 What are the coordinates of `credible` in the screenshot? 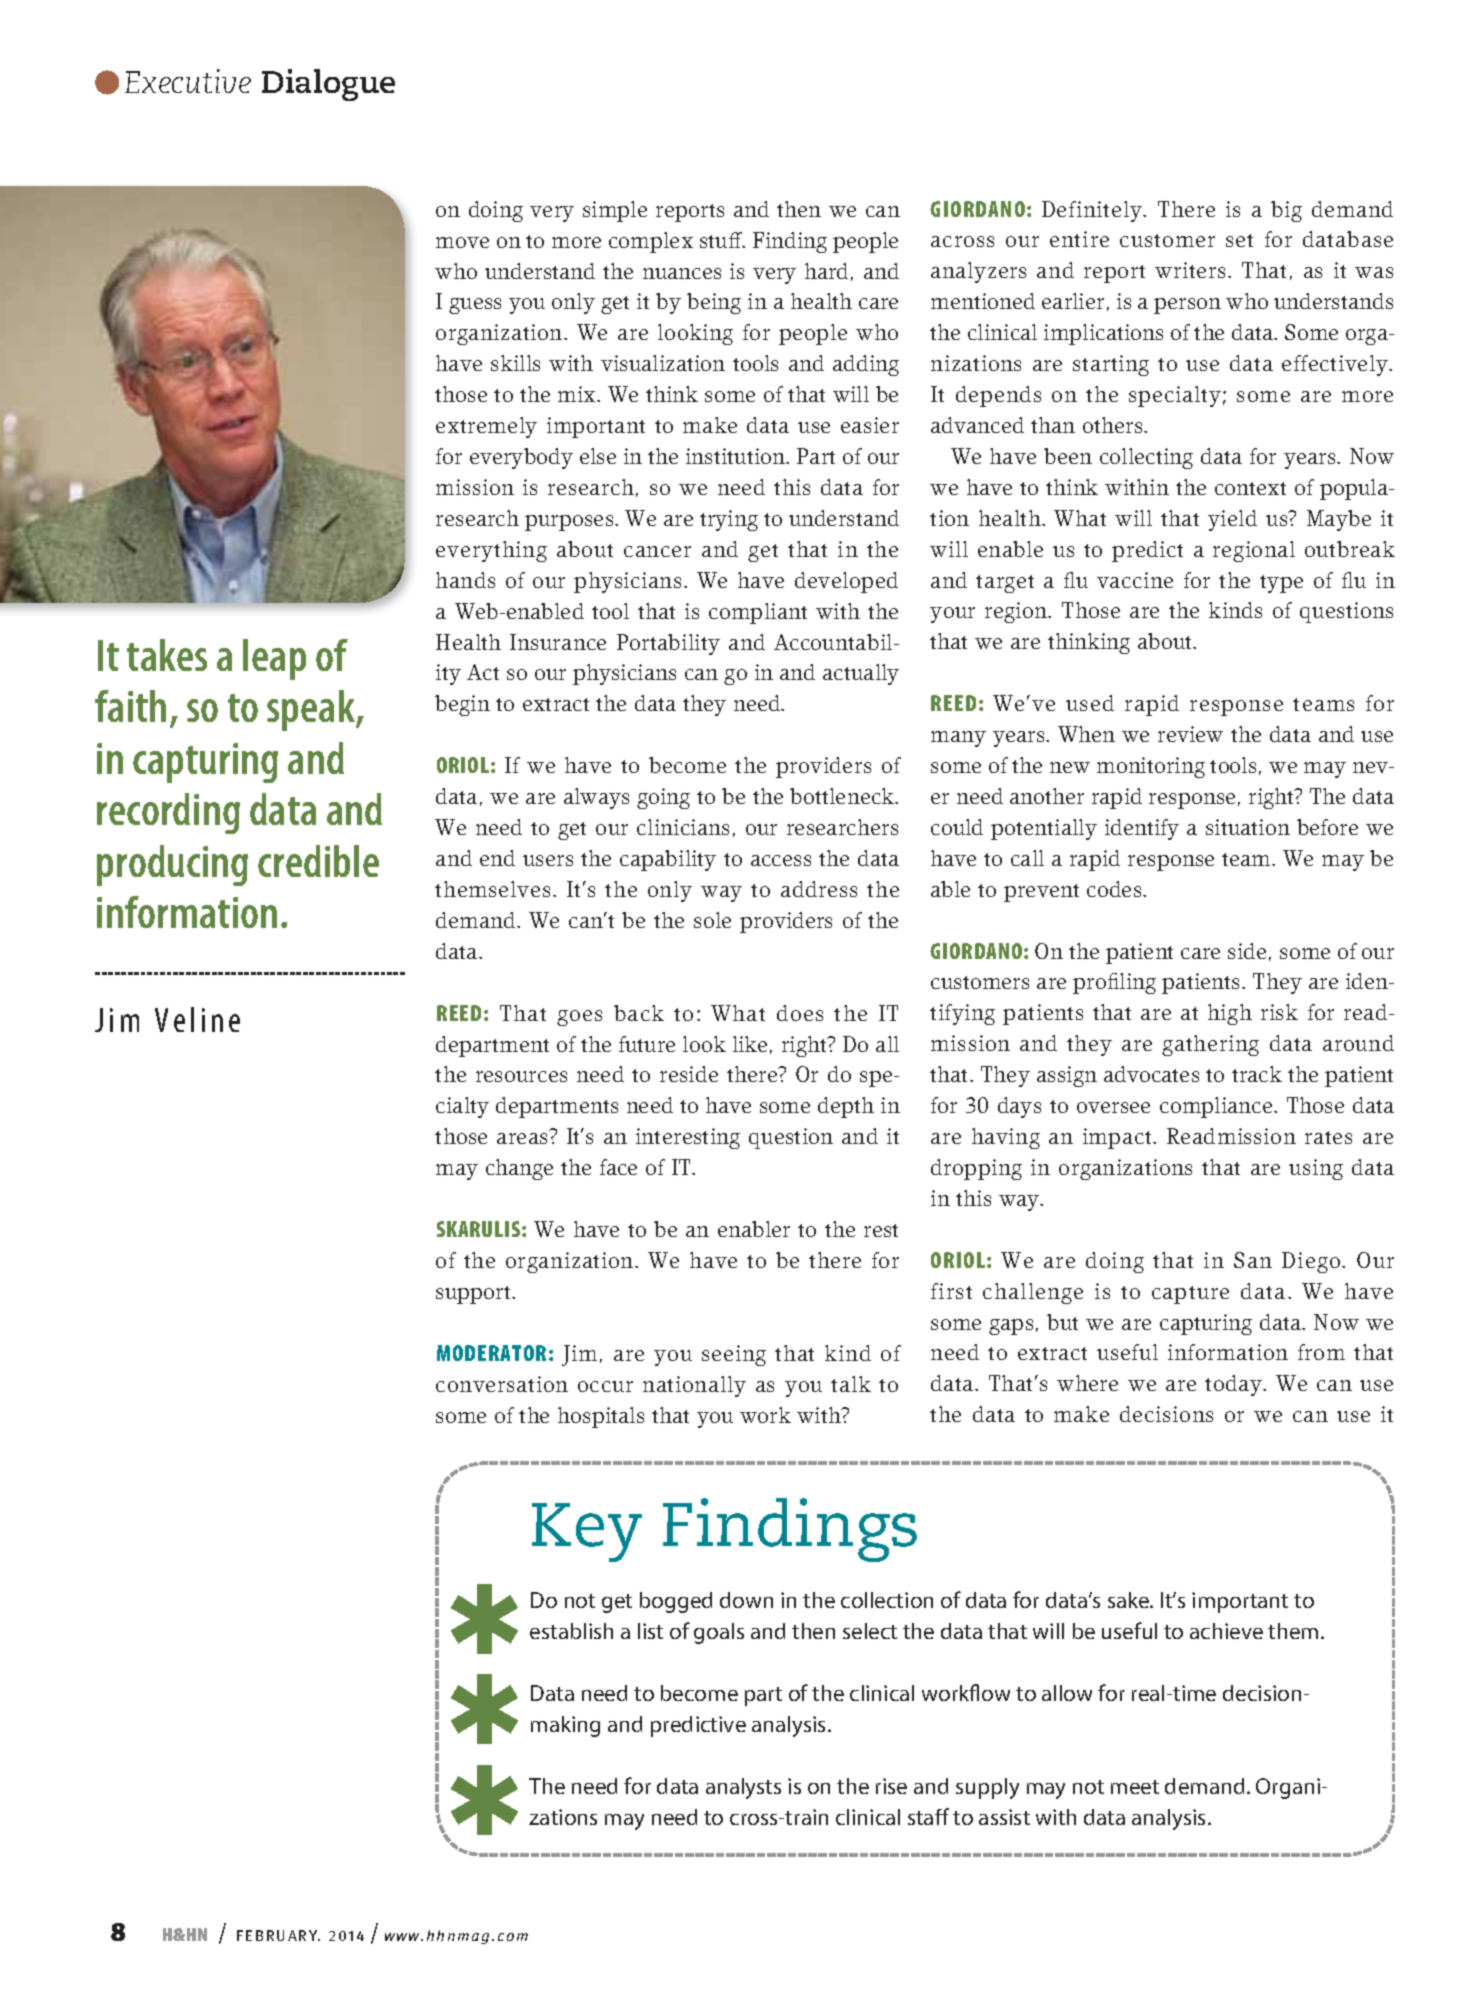 It's located at (318, 861).
